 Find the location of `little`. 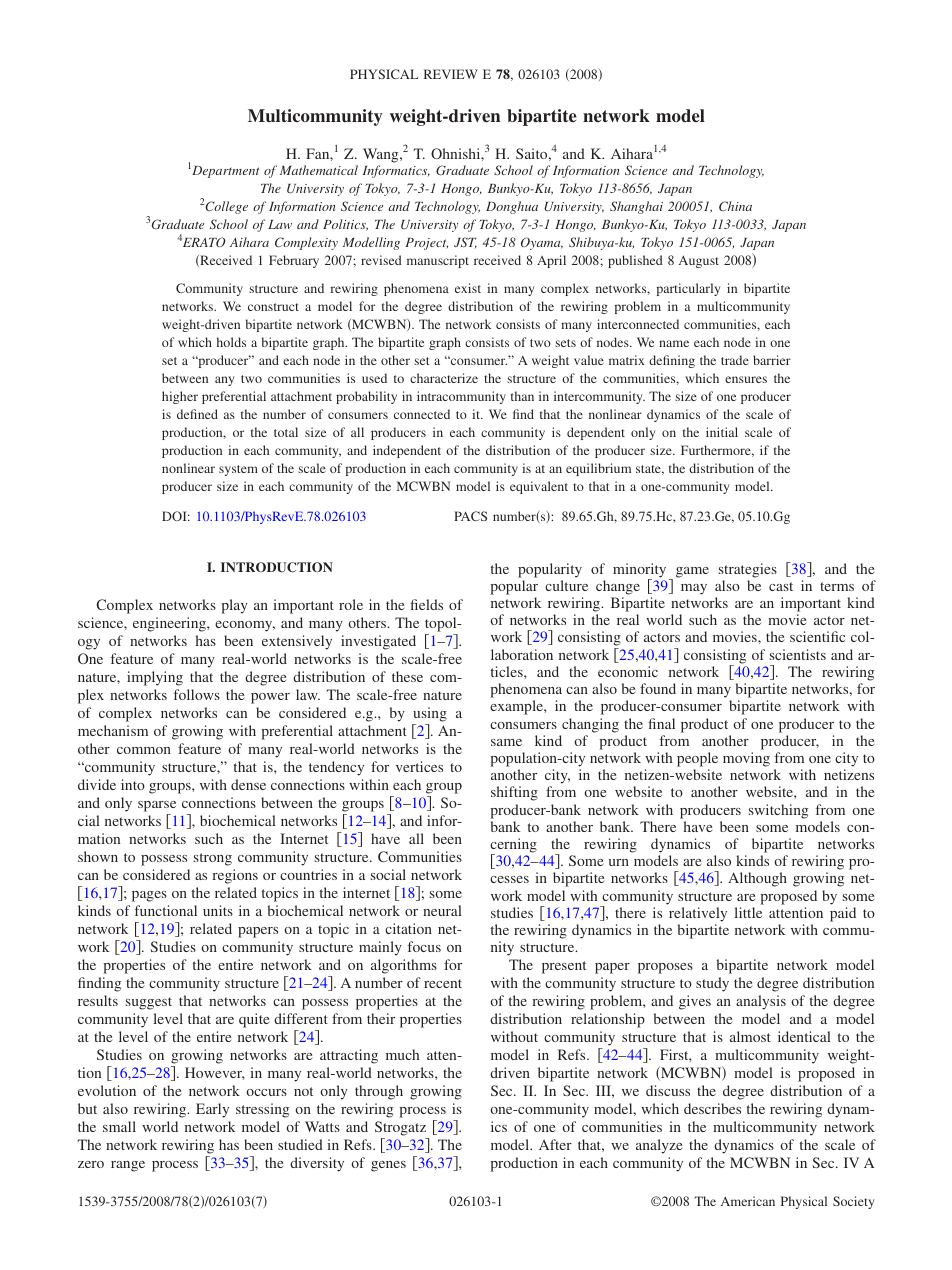

little is located at coordinates (748, 912).
